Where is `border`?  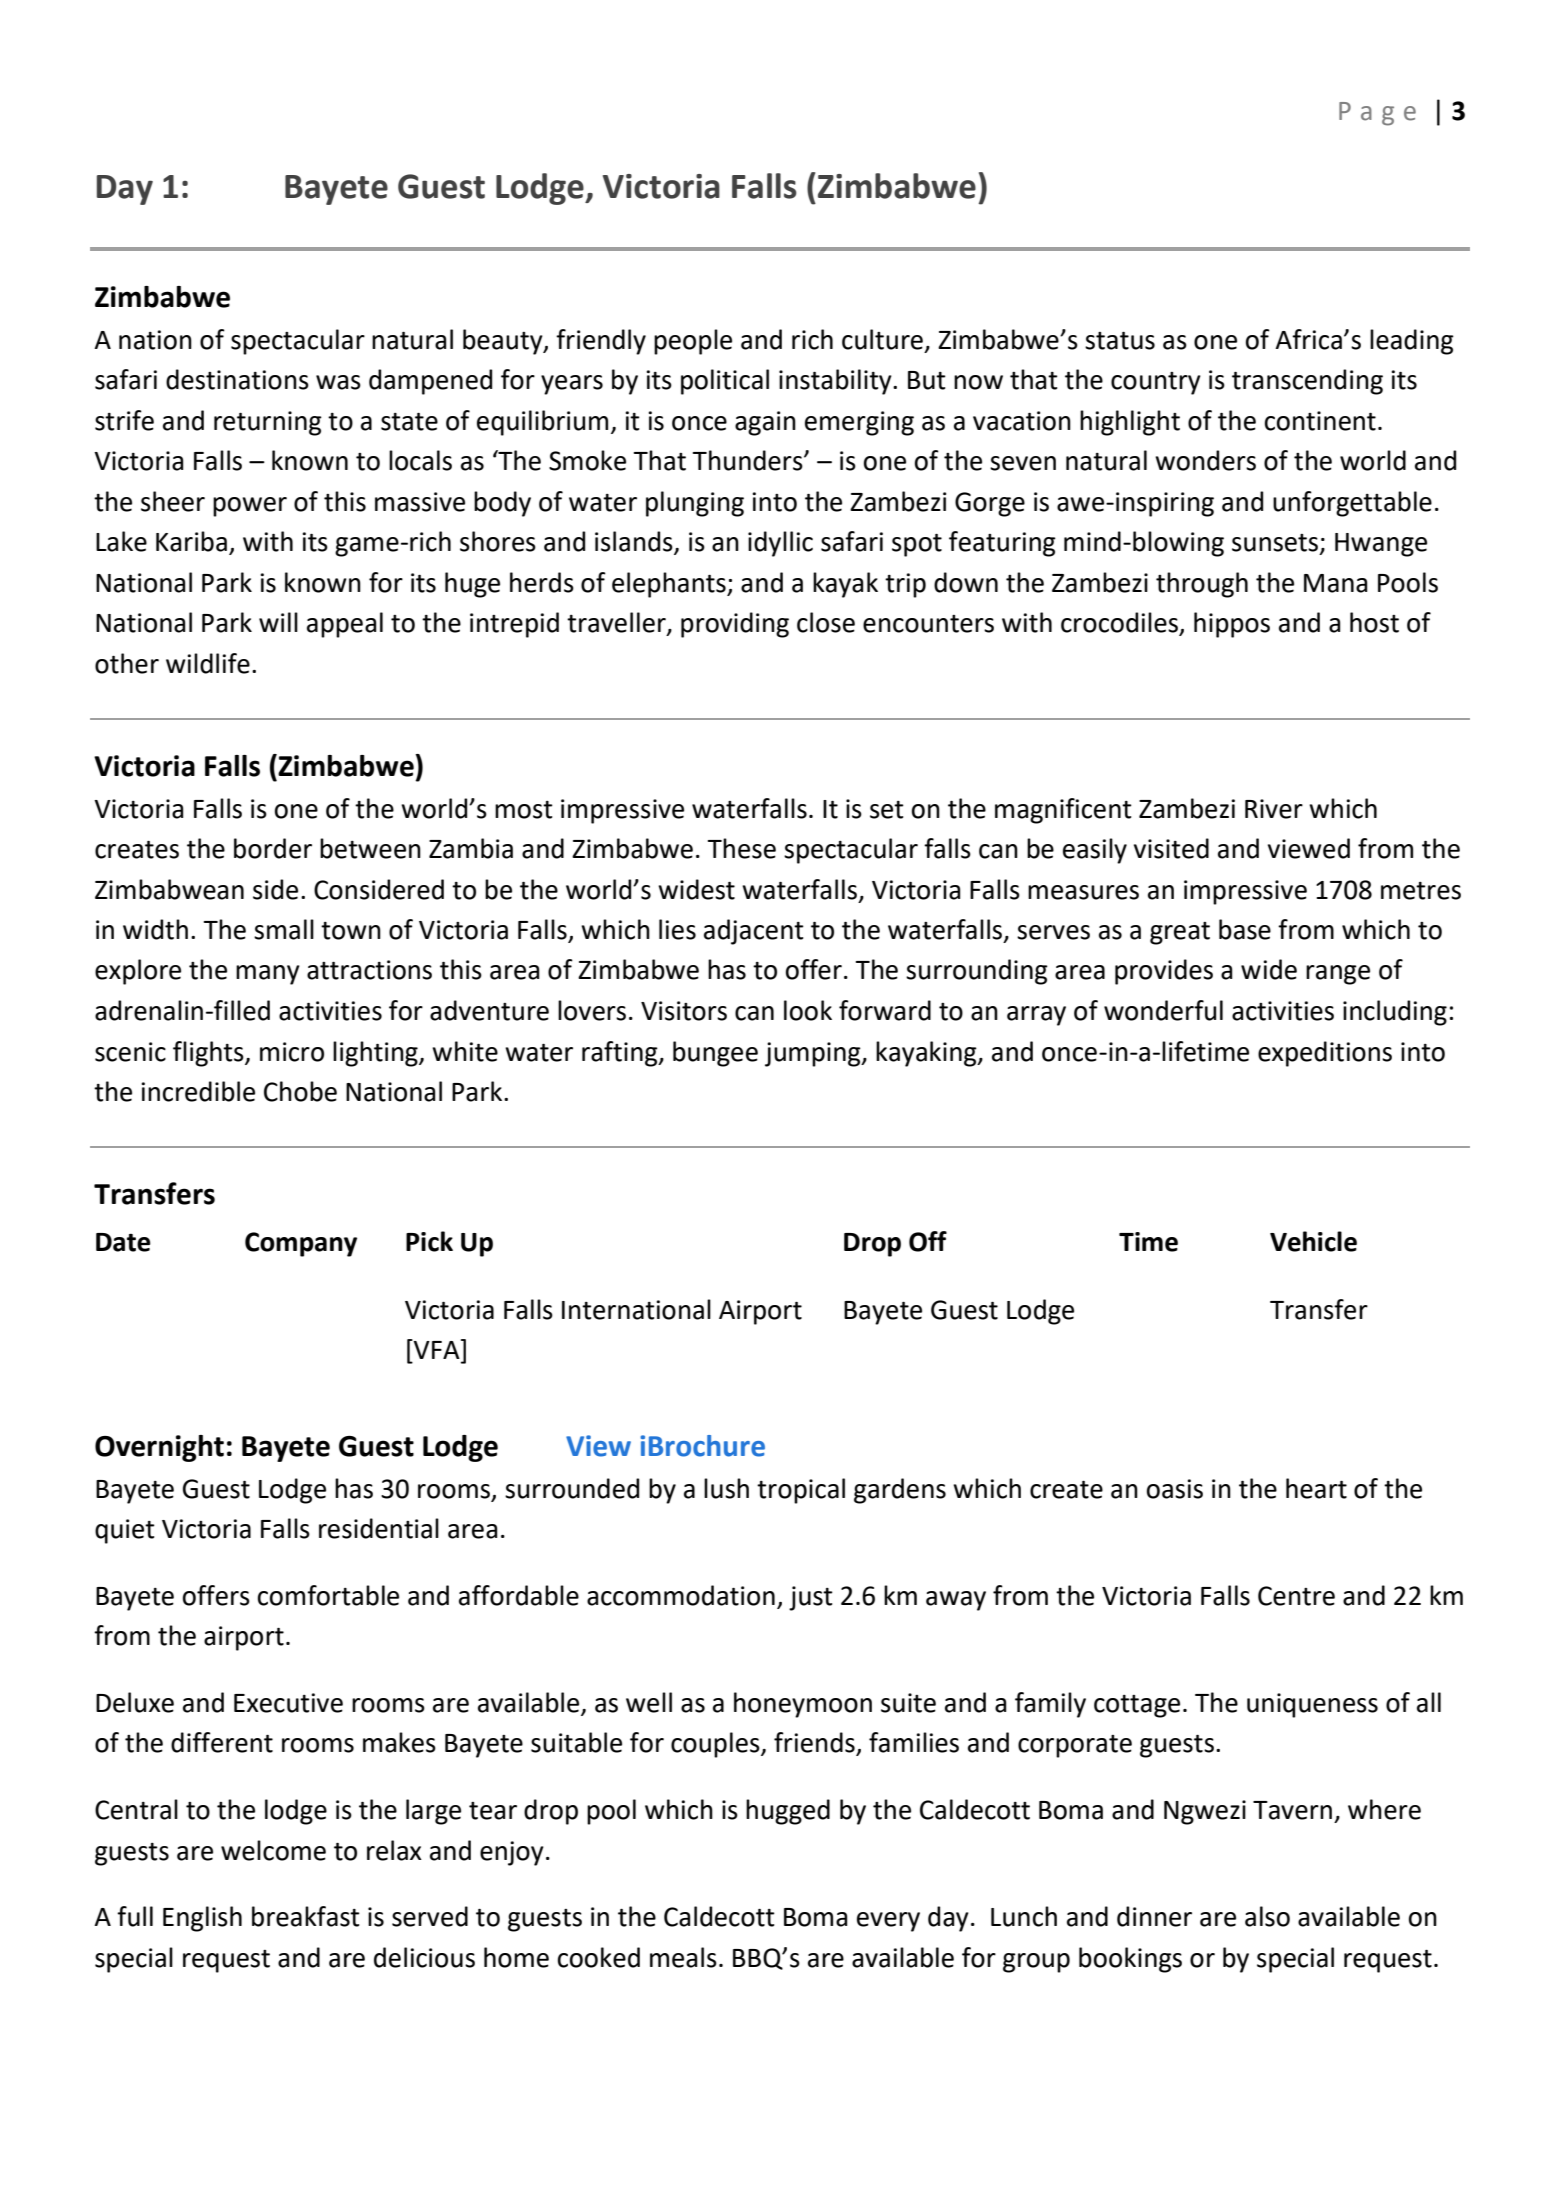
border is located at coordinates (273, 848).
